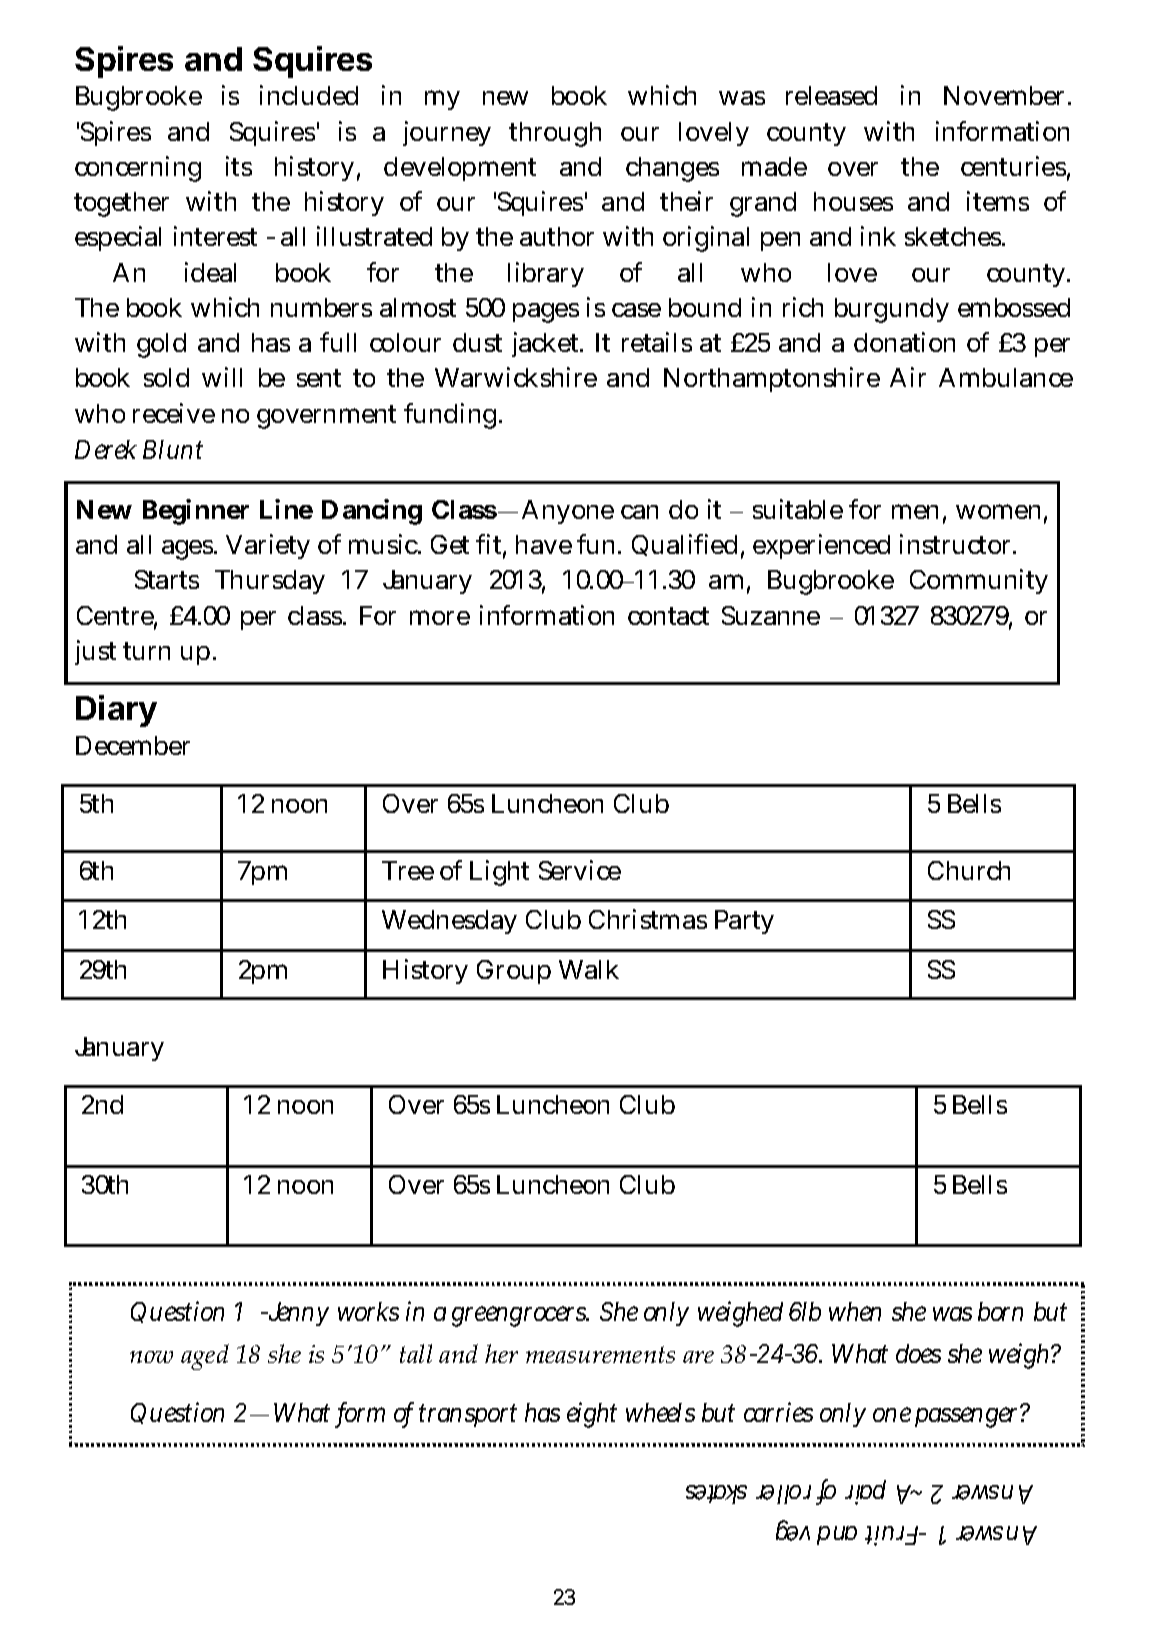  What do you see at coordinates (205, 1357) in the page?
I see `aged` at bounding box center [205, 1357].
